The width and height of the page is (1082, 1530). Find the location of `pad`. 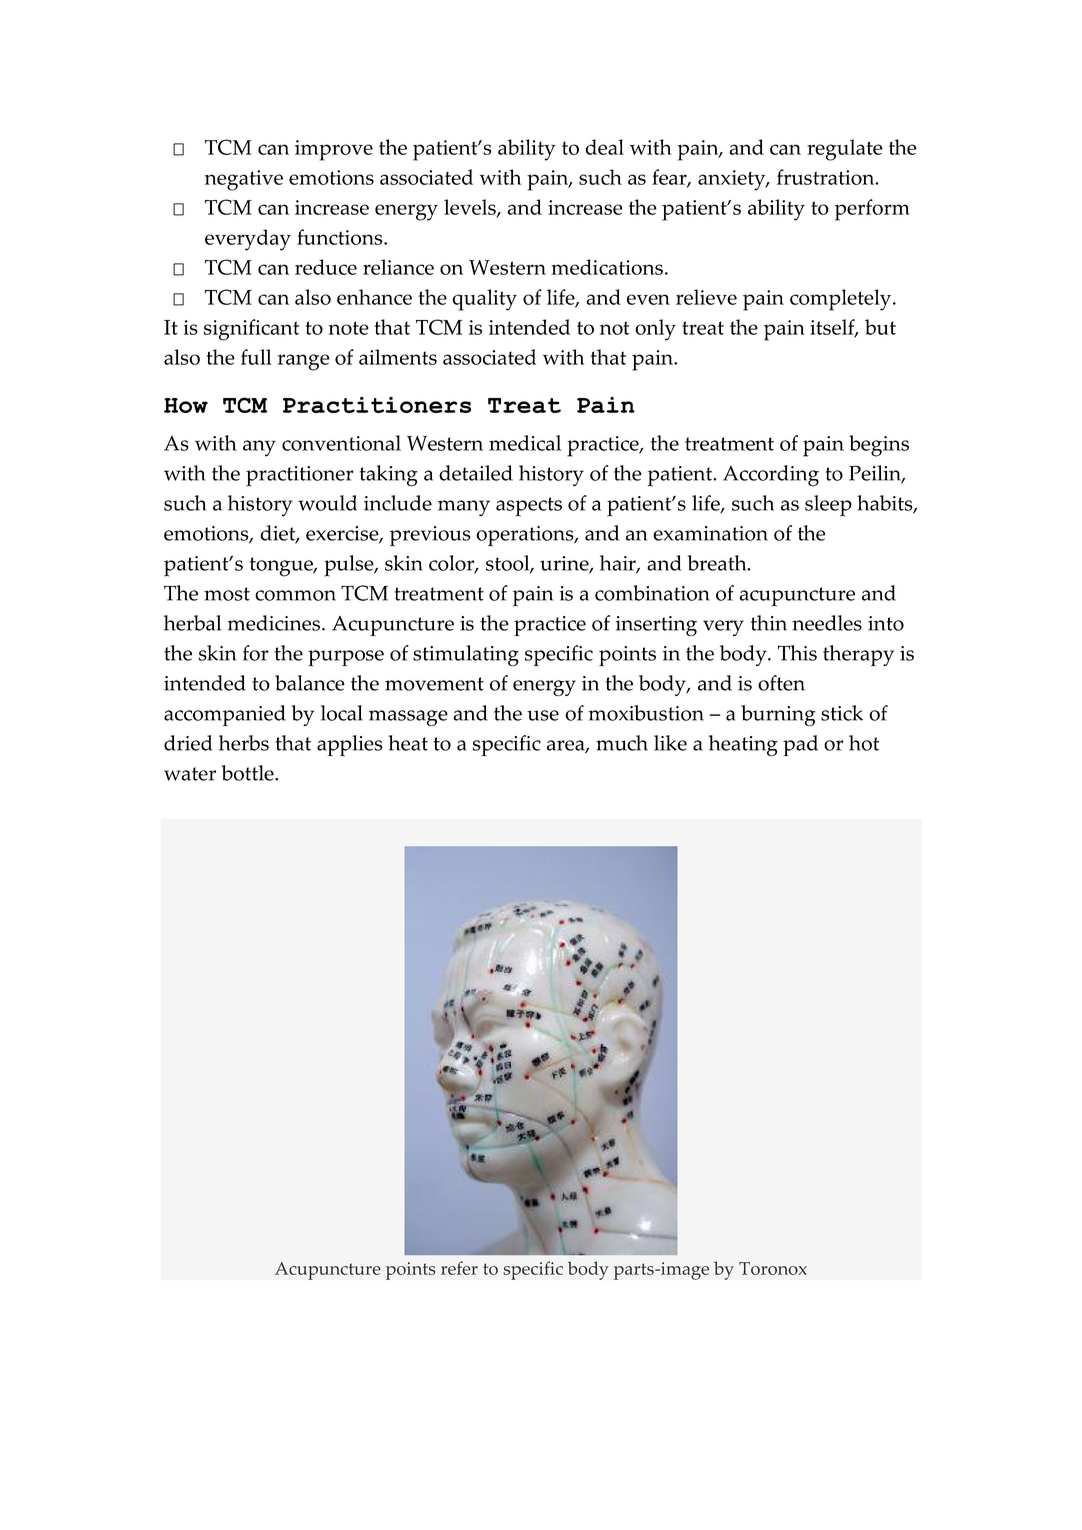

pad is located at coordinates (800, 745).
